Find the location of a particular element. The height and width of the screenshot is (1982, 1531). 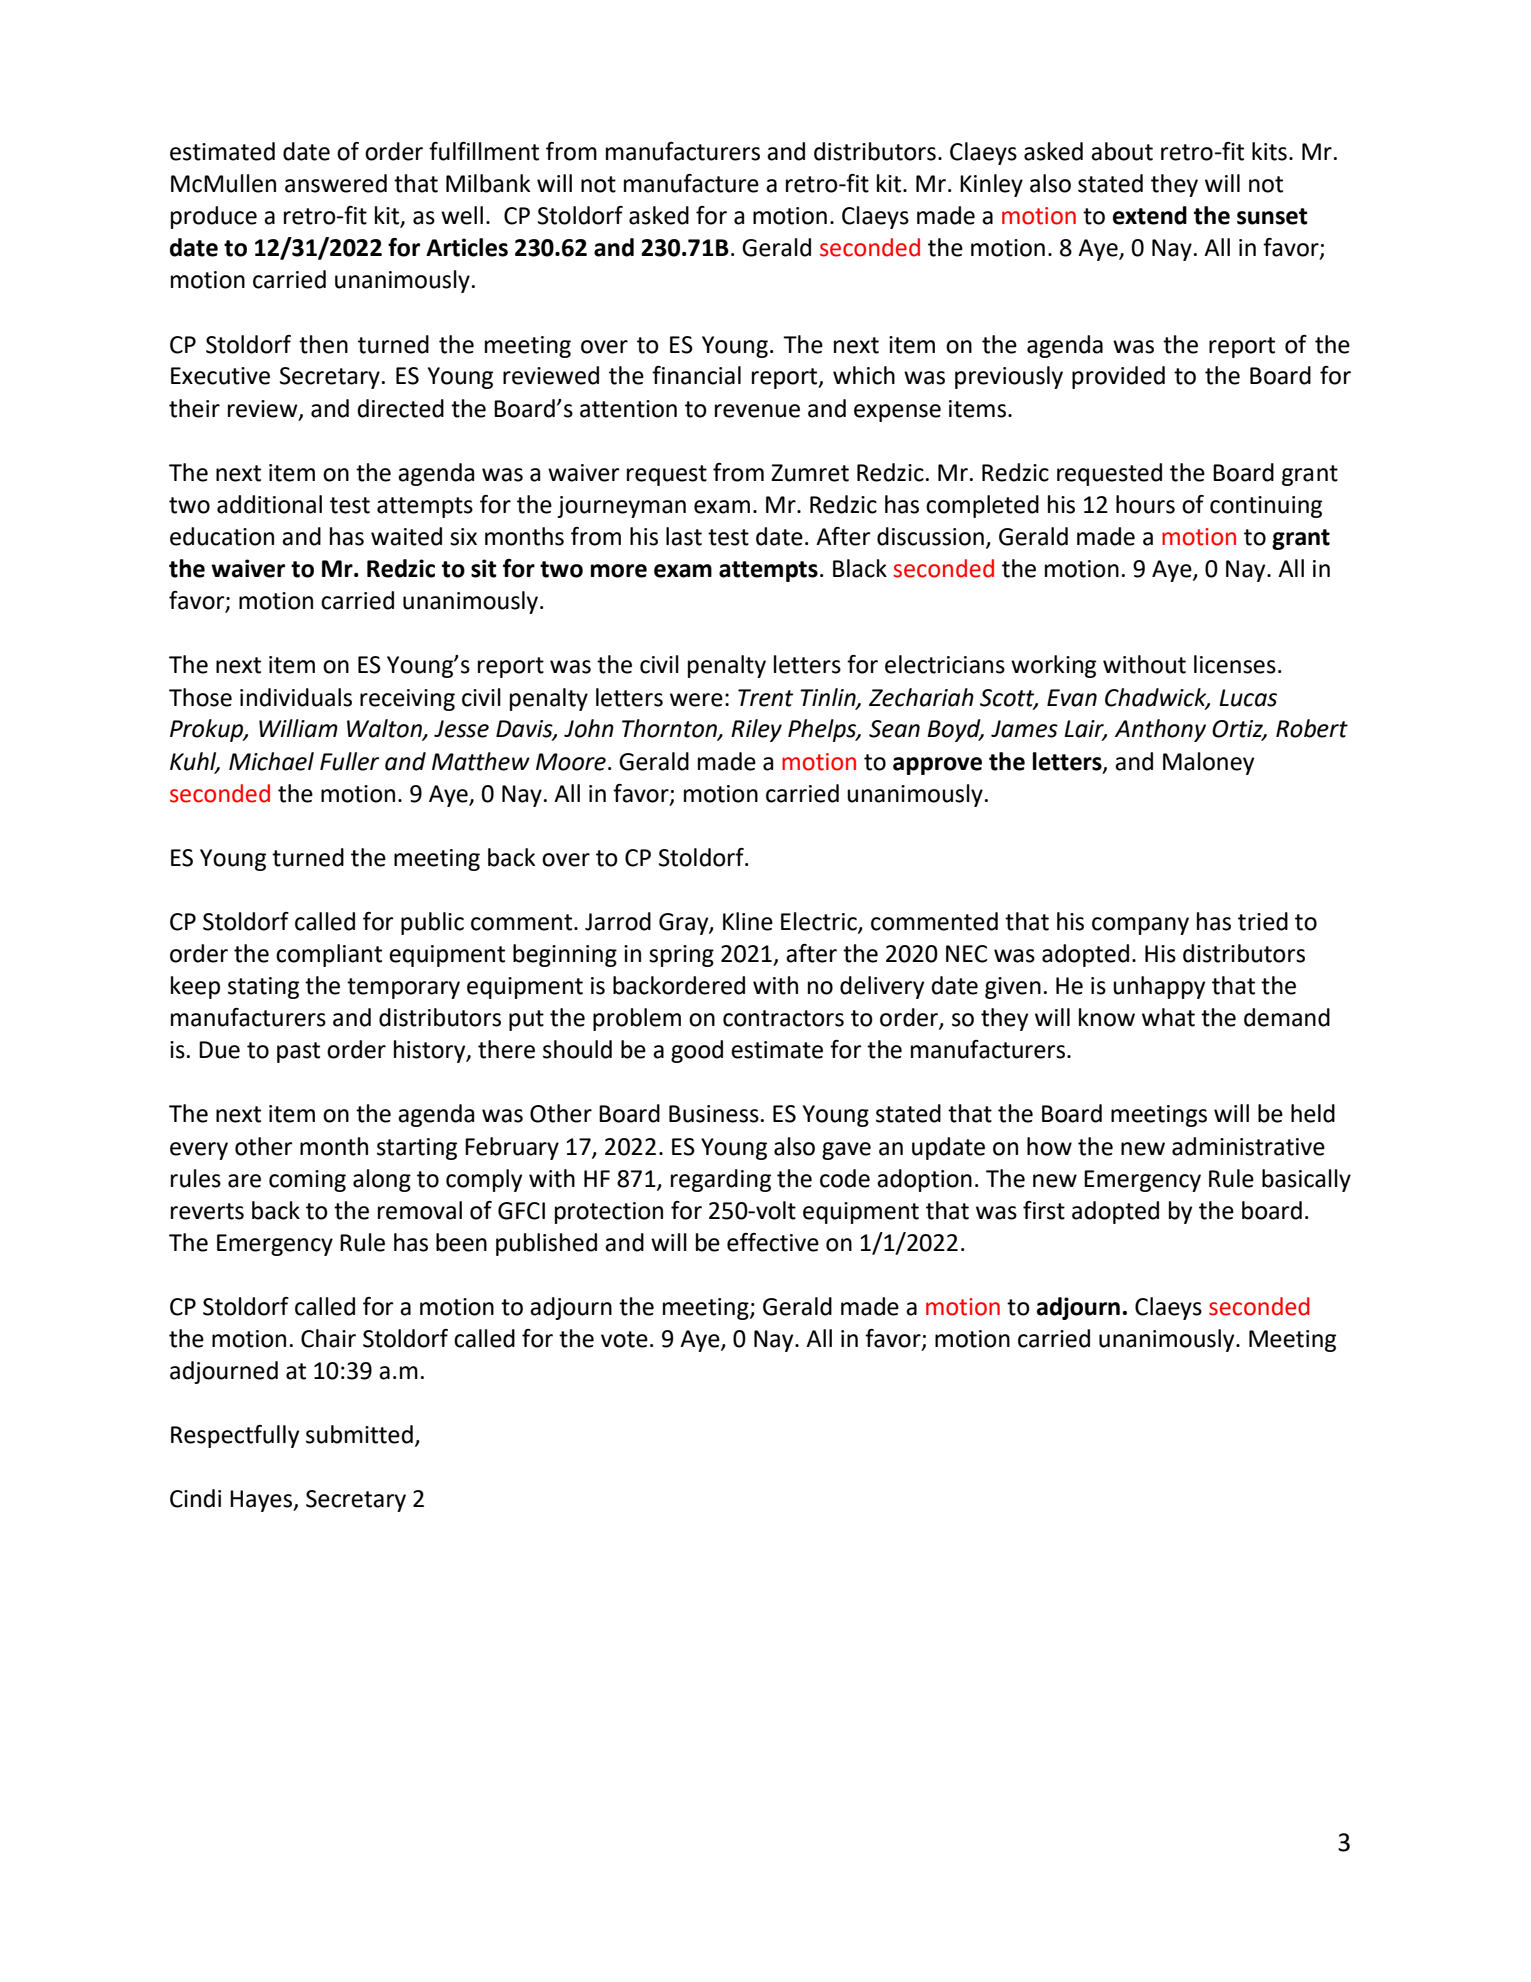

Black is located at coordinates (860, 568).
